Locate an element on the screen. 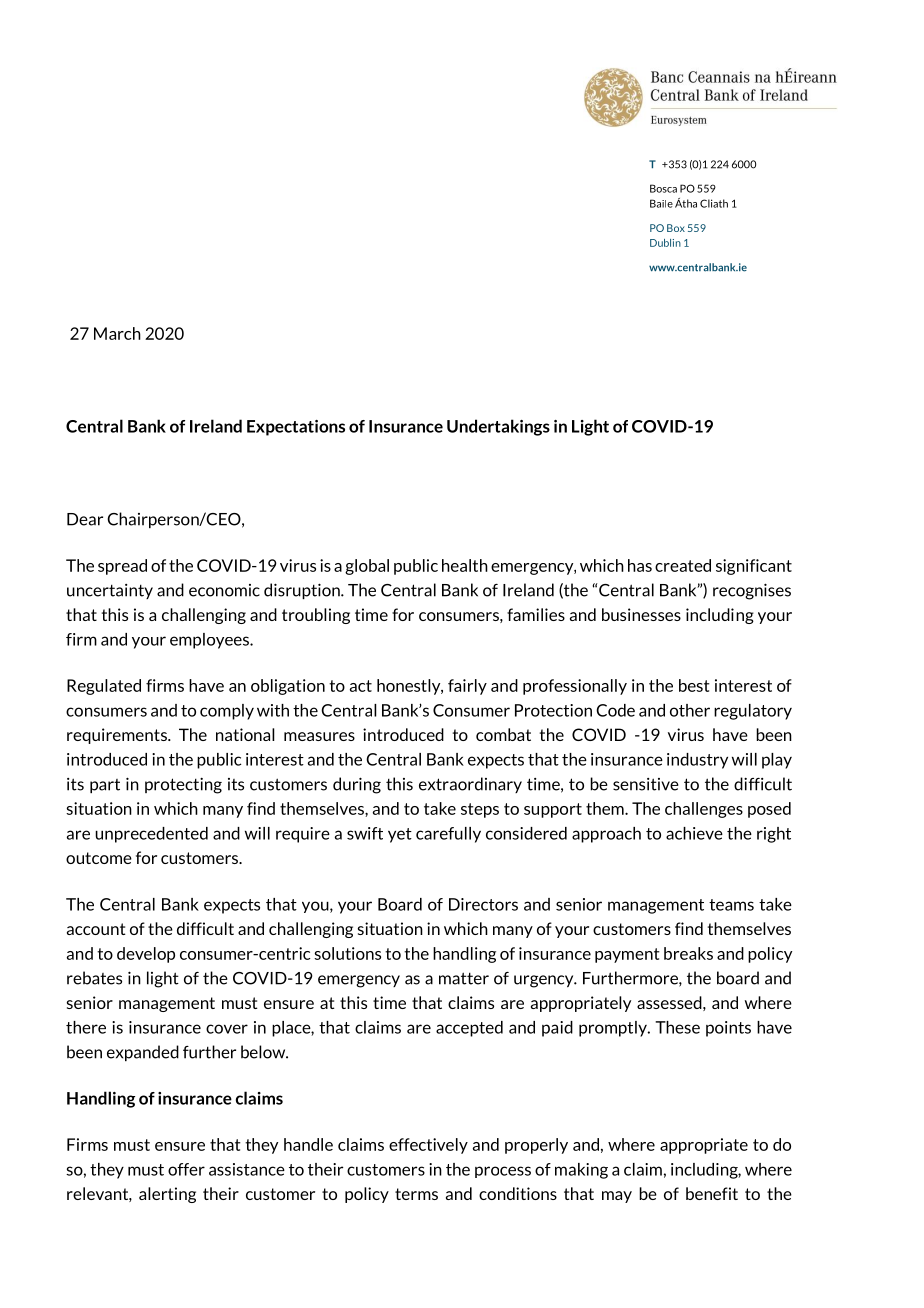 The image size is (924, 1308). Dublin is located at coordinates (665, 243).
